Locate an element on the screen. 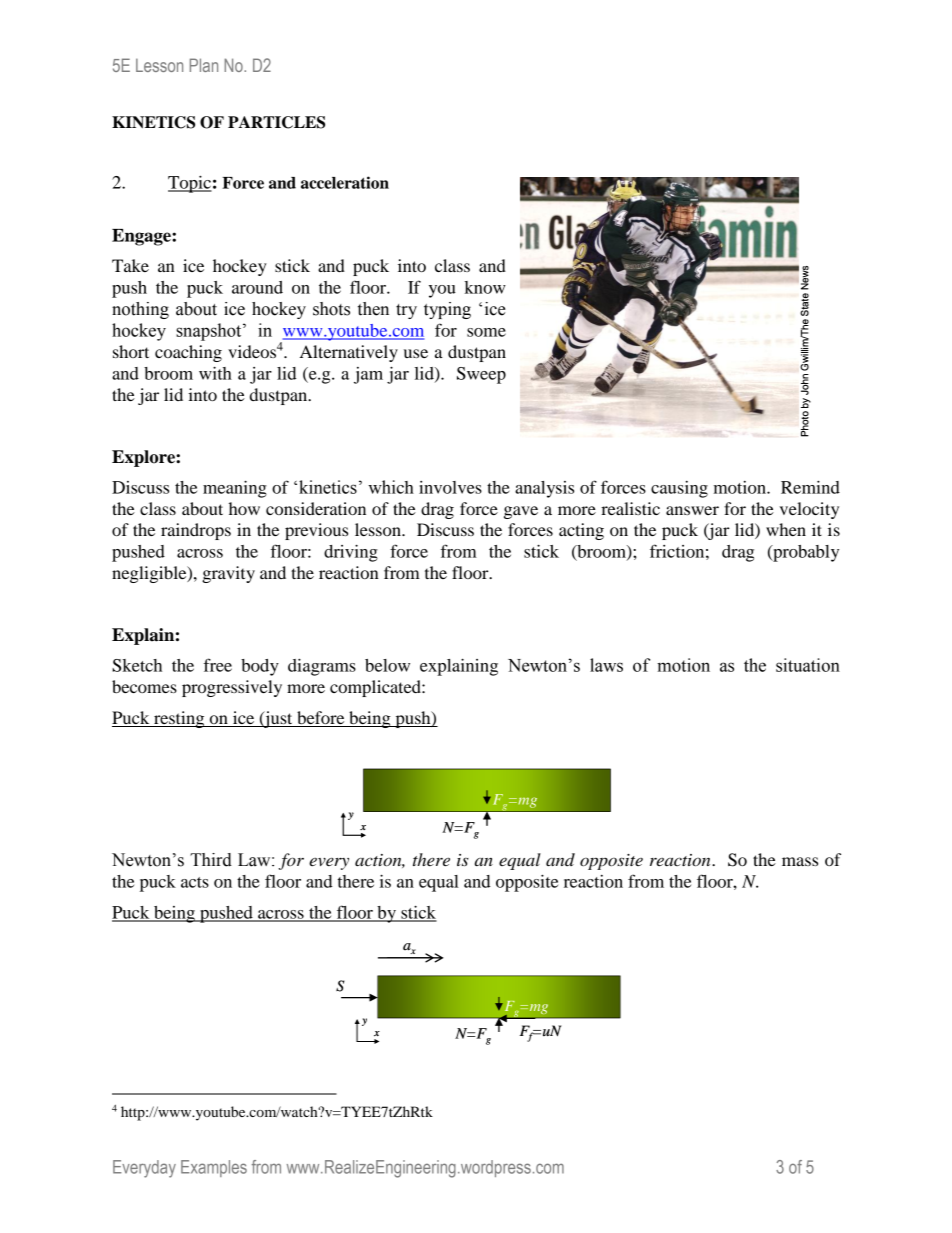 The height and width of the screenshot is (1233, 952). acts is located at coordinates (195, 882).
